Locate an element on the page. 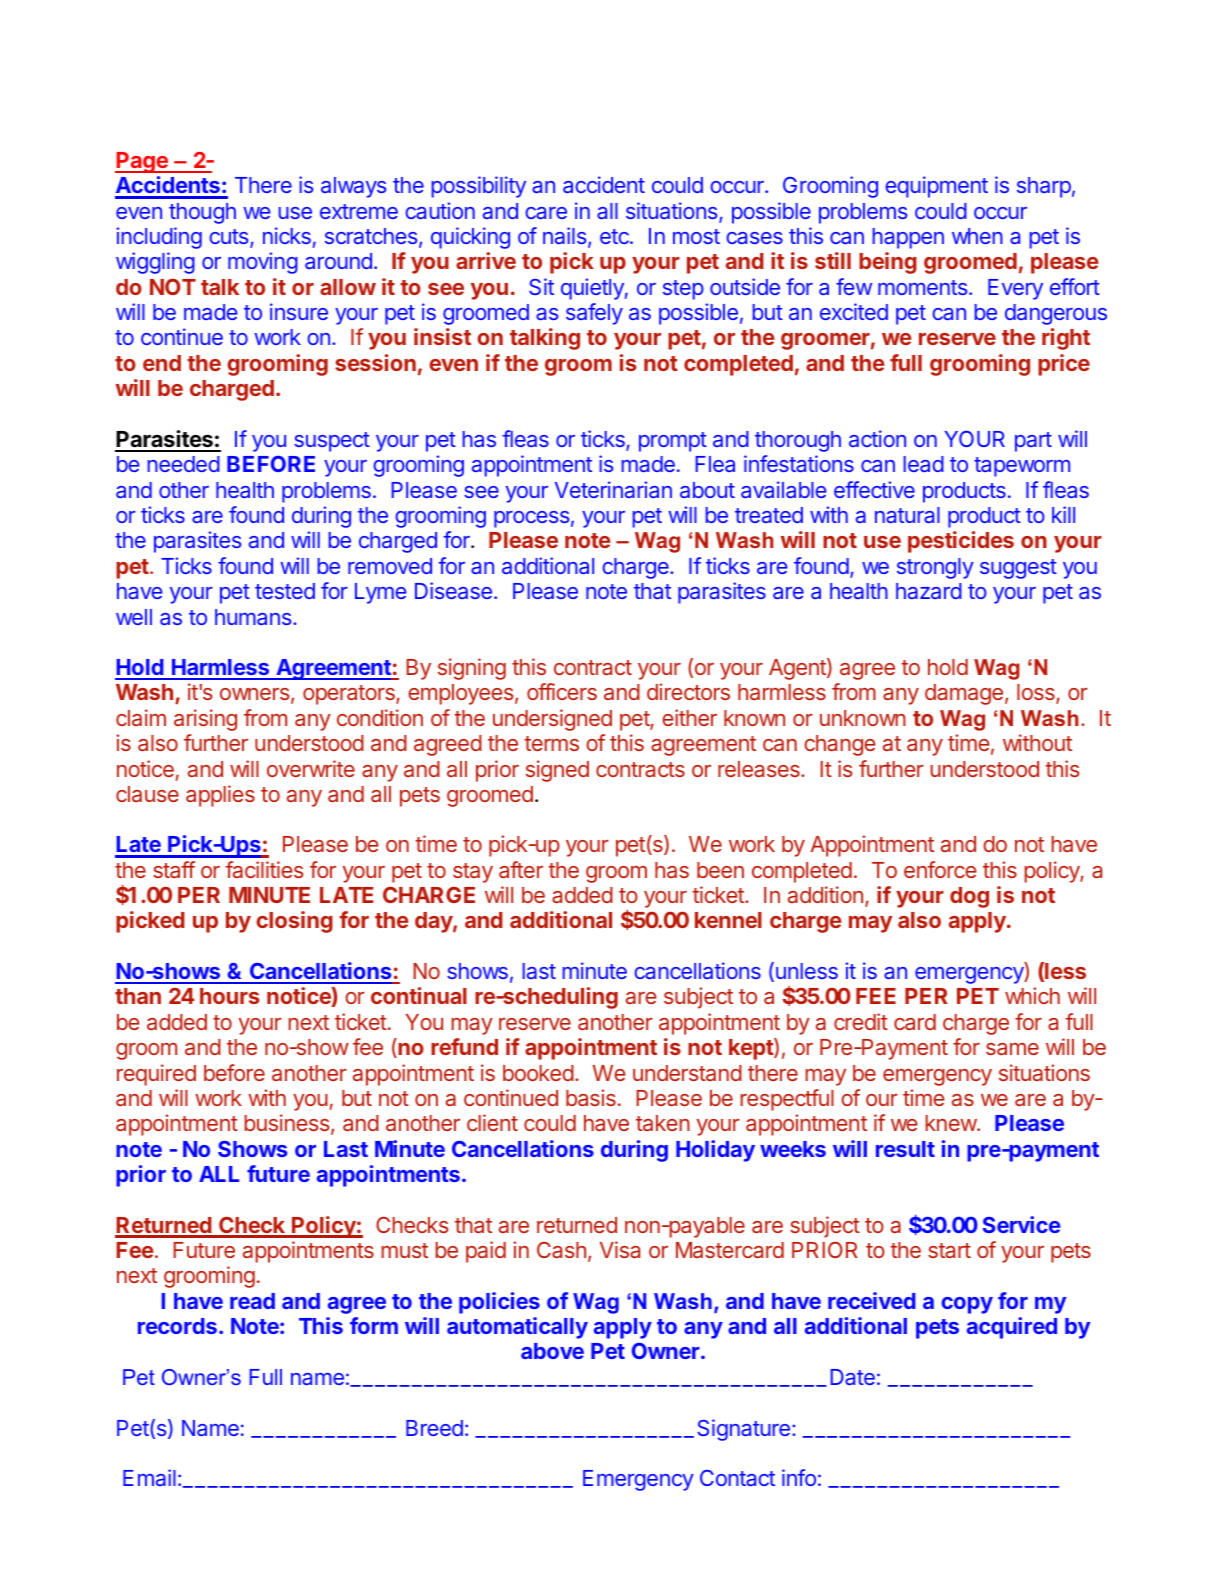 Image resolution: width=1226 pixels, height=1587 pixels. etc is located at coordinates (615, 236).
